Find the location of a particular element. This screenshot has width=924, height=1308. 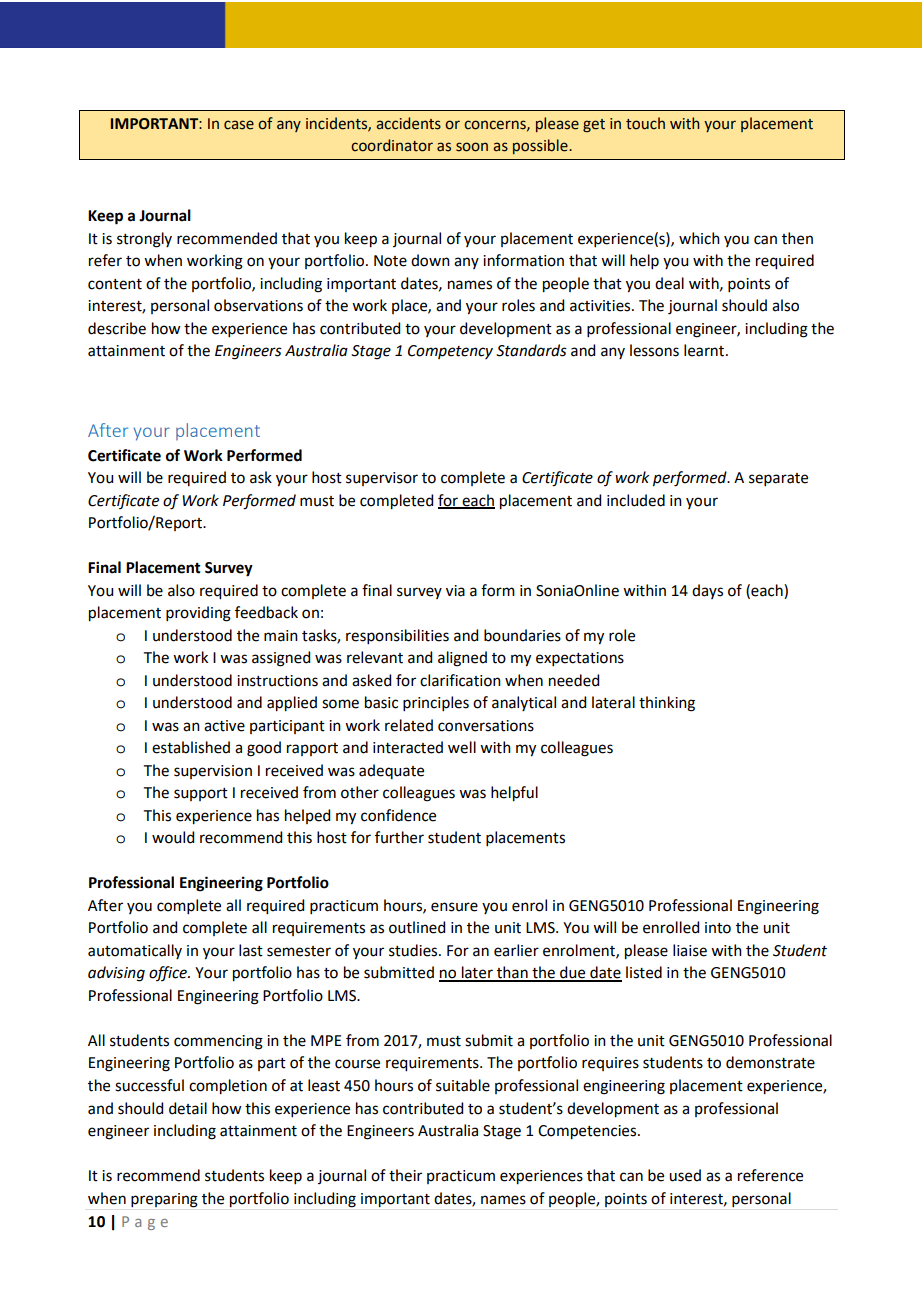

describe is located at coordinates (117, 328).
